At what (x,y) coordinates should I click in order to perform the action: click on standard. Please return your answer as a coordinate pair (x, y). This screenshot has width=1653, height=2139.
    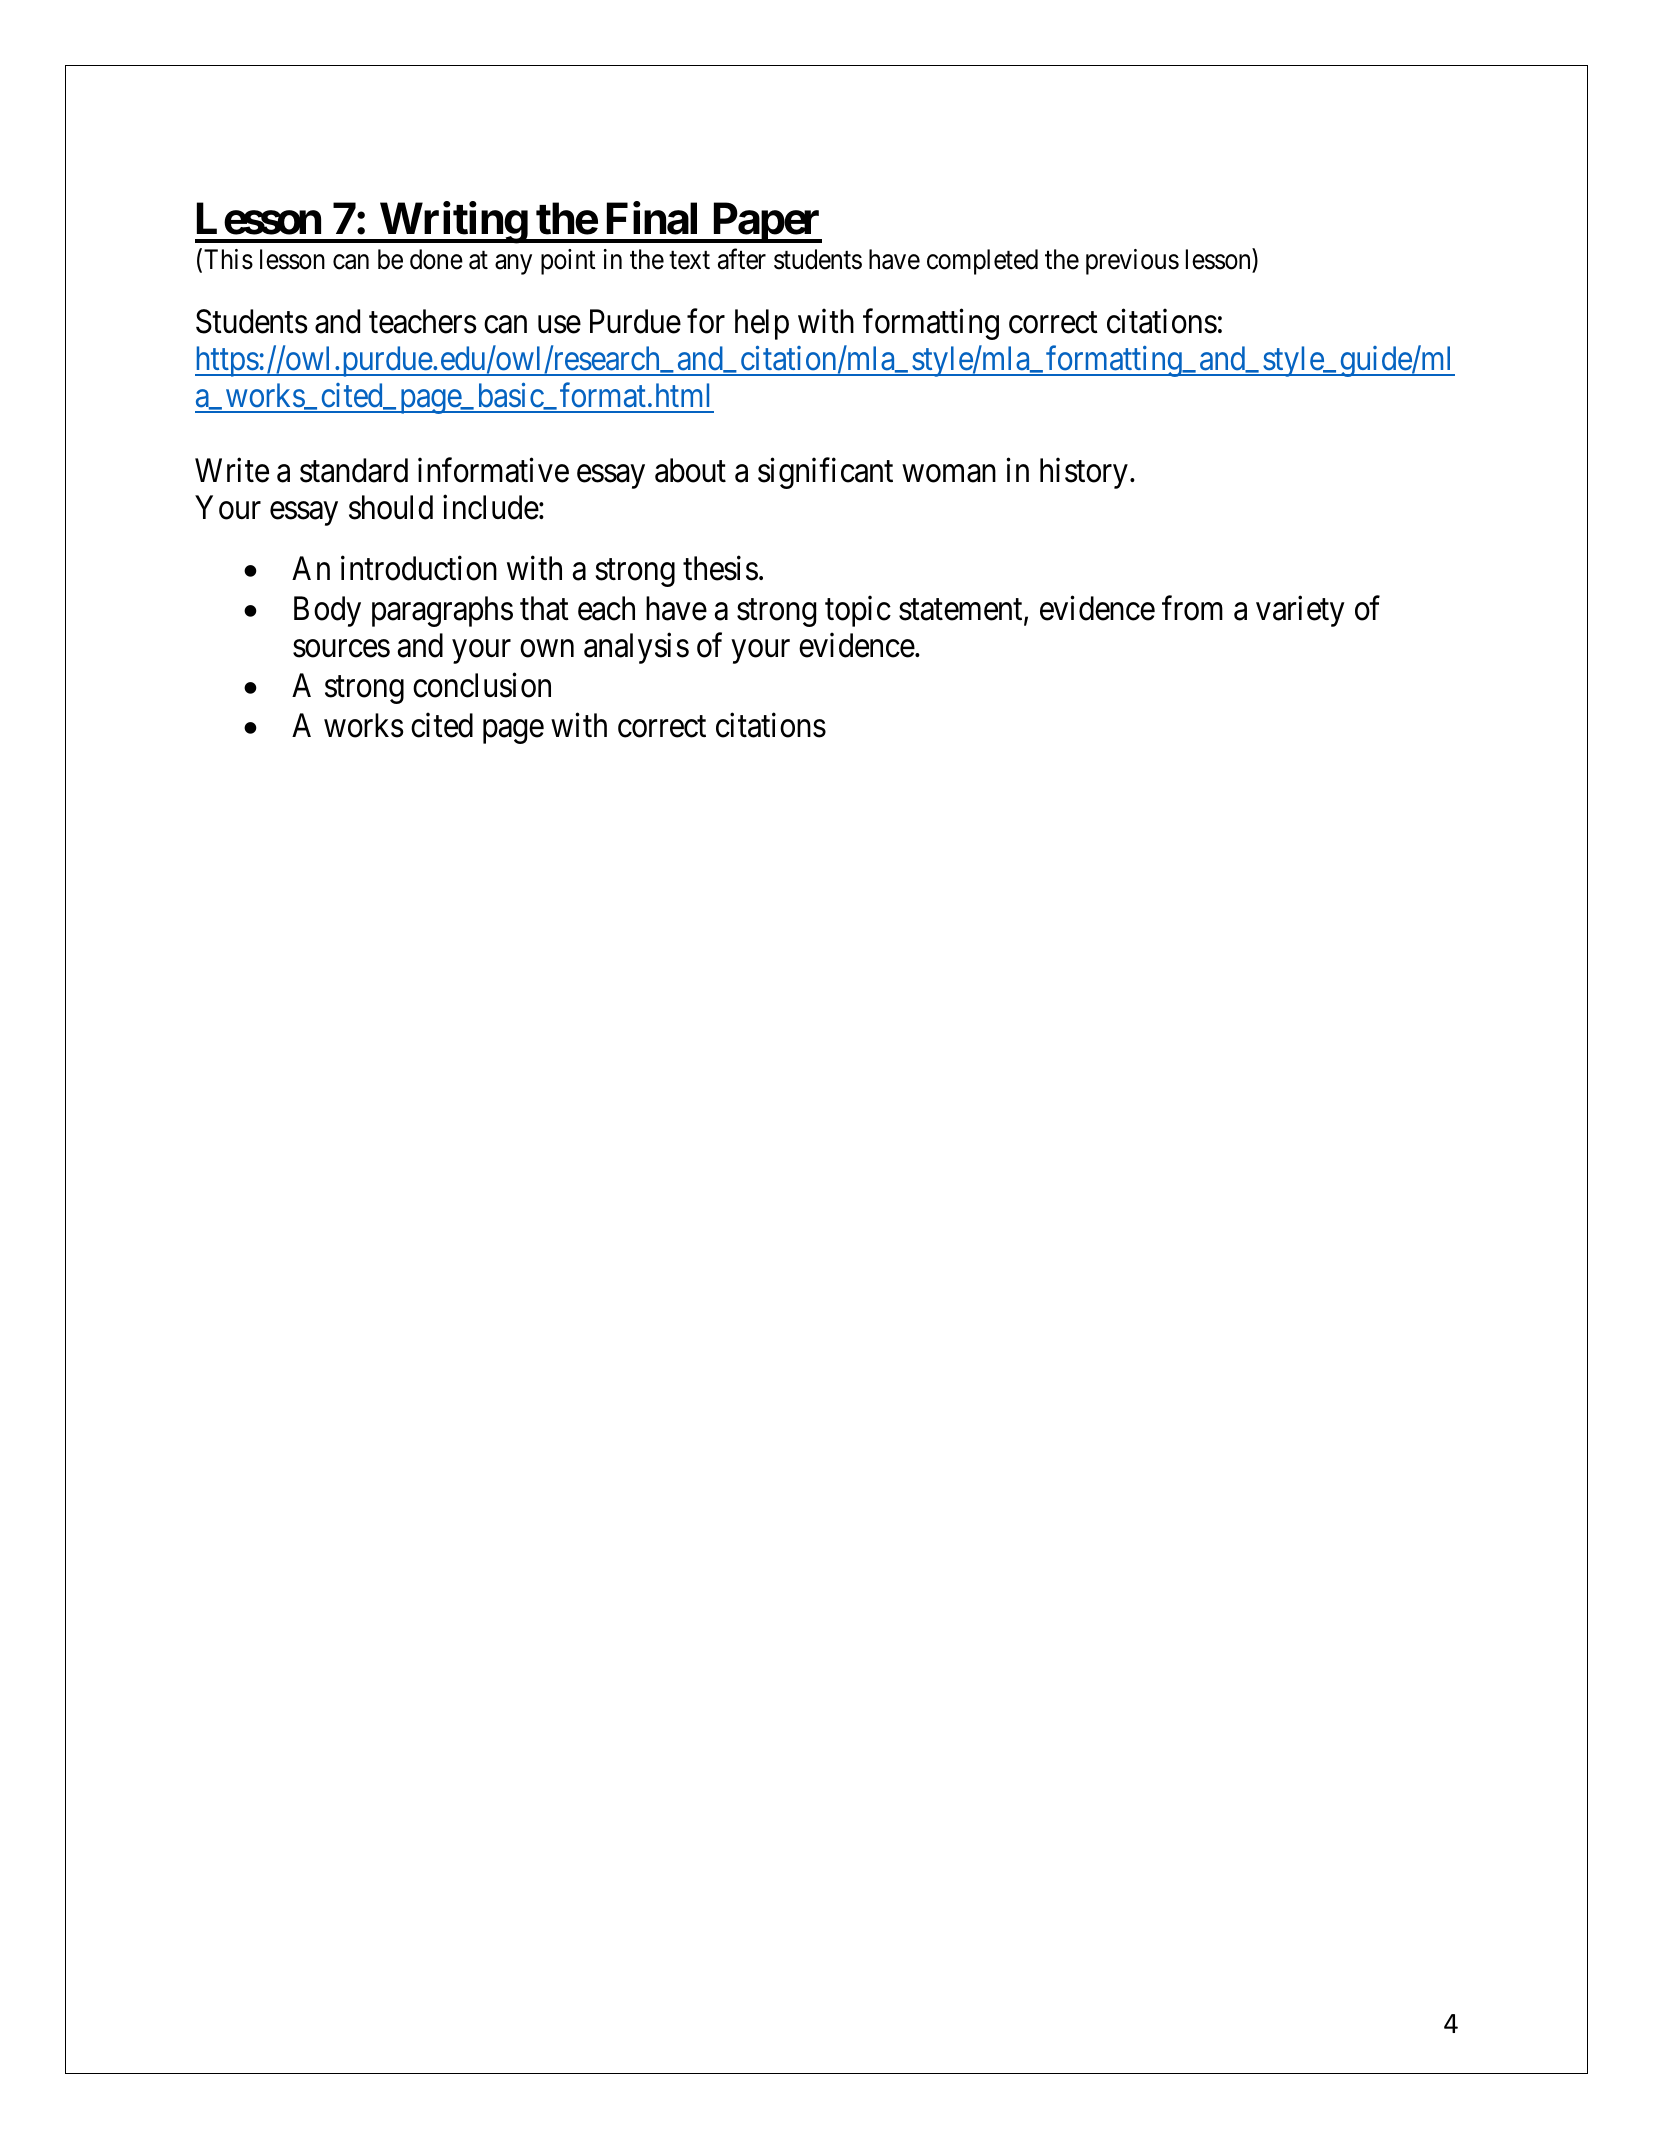
    Looking at the image, I should click on (354, 470).
